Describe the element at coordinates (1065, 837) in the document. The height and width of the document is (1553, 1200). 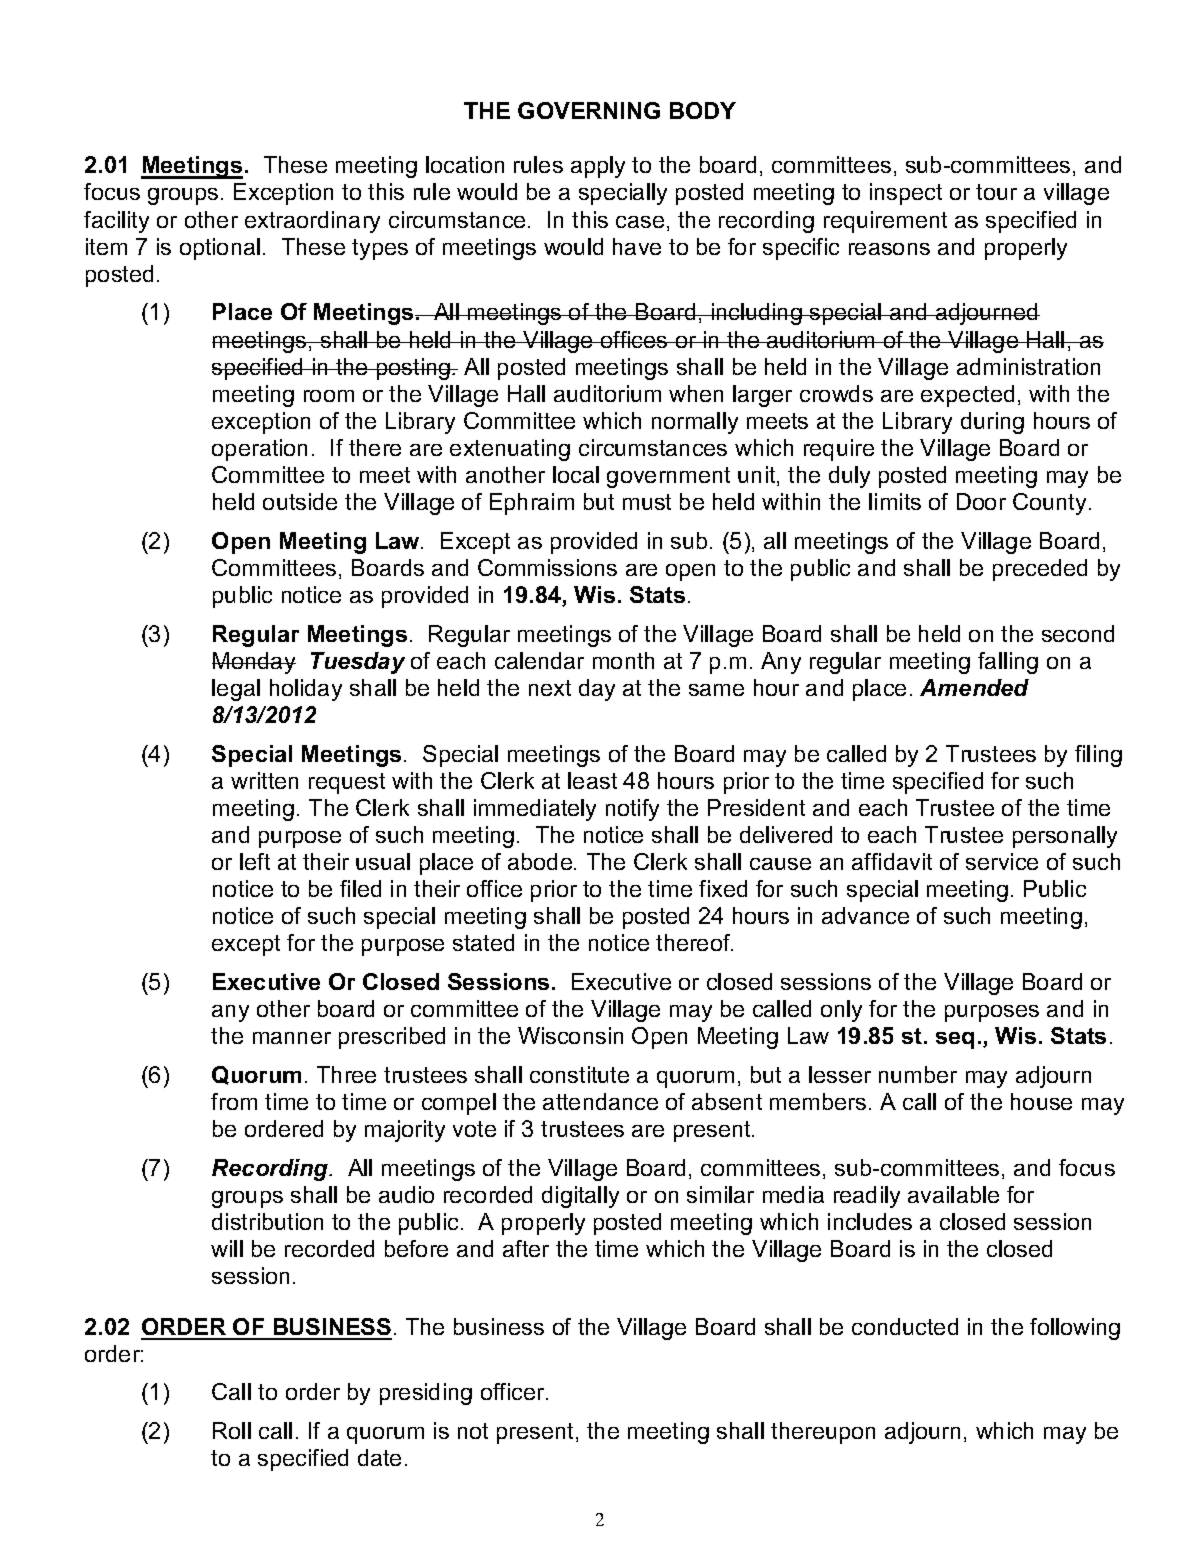
I see `personally` at that location.
